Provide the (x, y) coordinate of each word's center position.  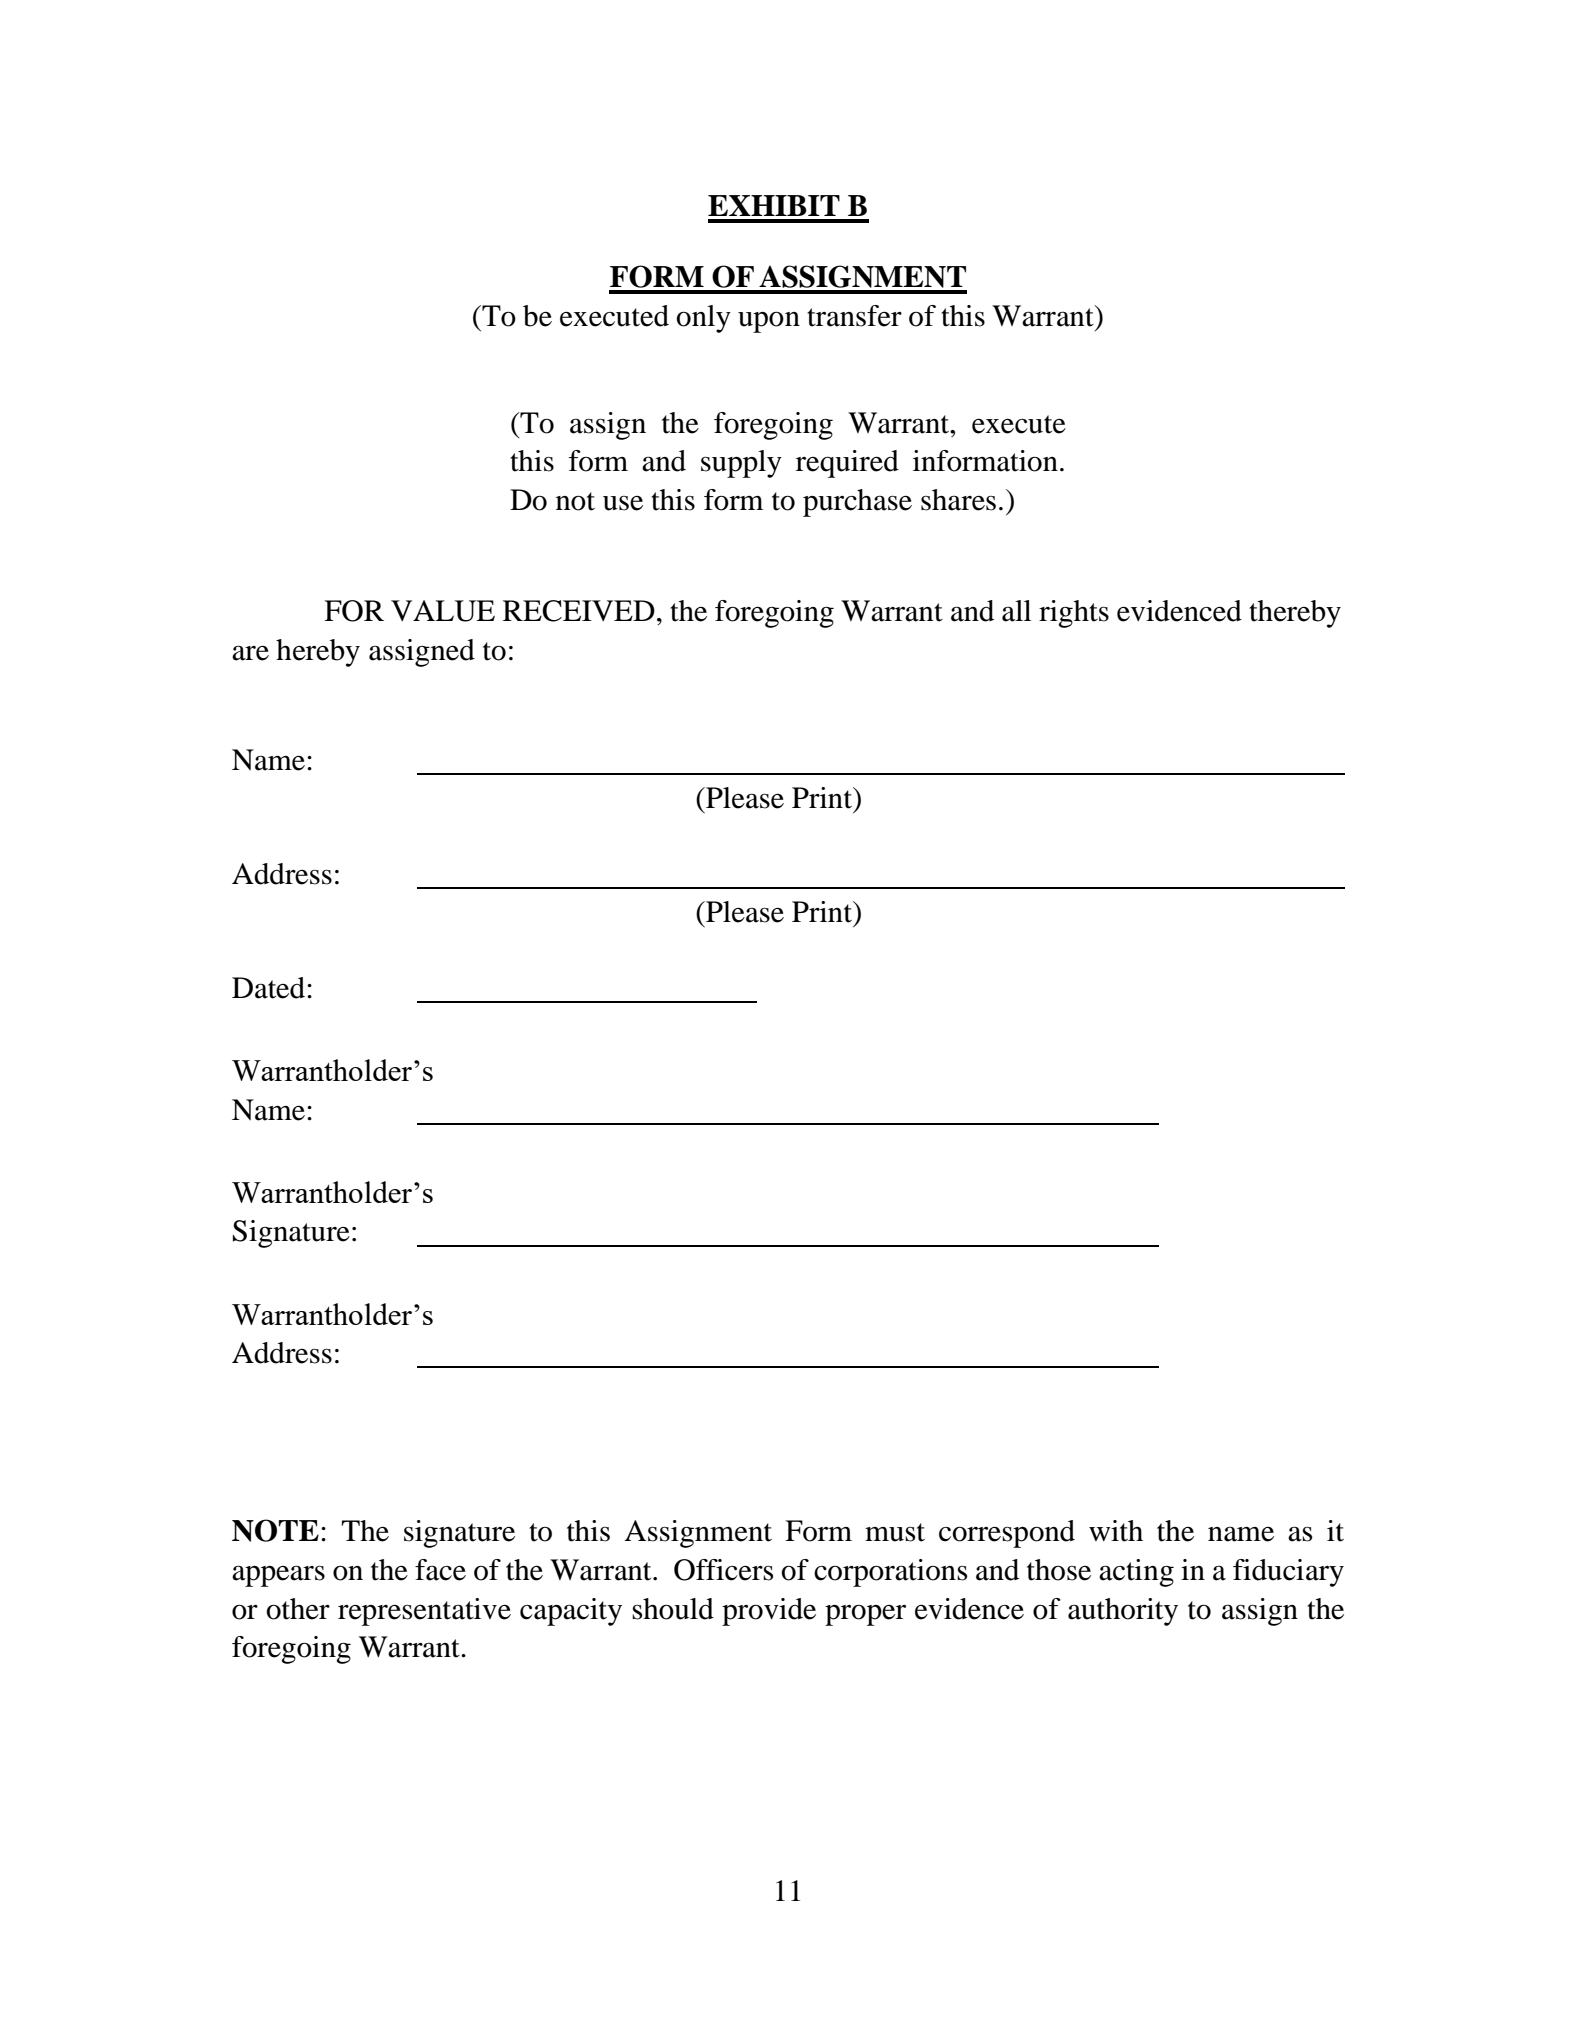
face (440, 1570)
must (895, 1532)
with (1116, 1531)
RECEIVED (579, 611)
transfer (854, 316)
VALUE (443, 611)
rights (1074, 614)
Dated (270, 988)
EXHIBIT (774, 205)
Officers (723, 1570)
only (703, 319)
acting (1136, 1573)
